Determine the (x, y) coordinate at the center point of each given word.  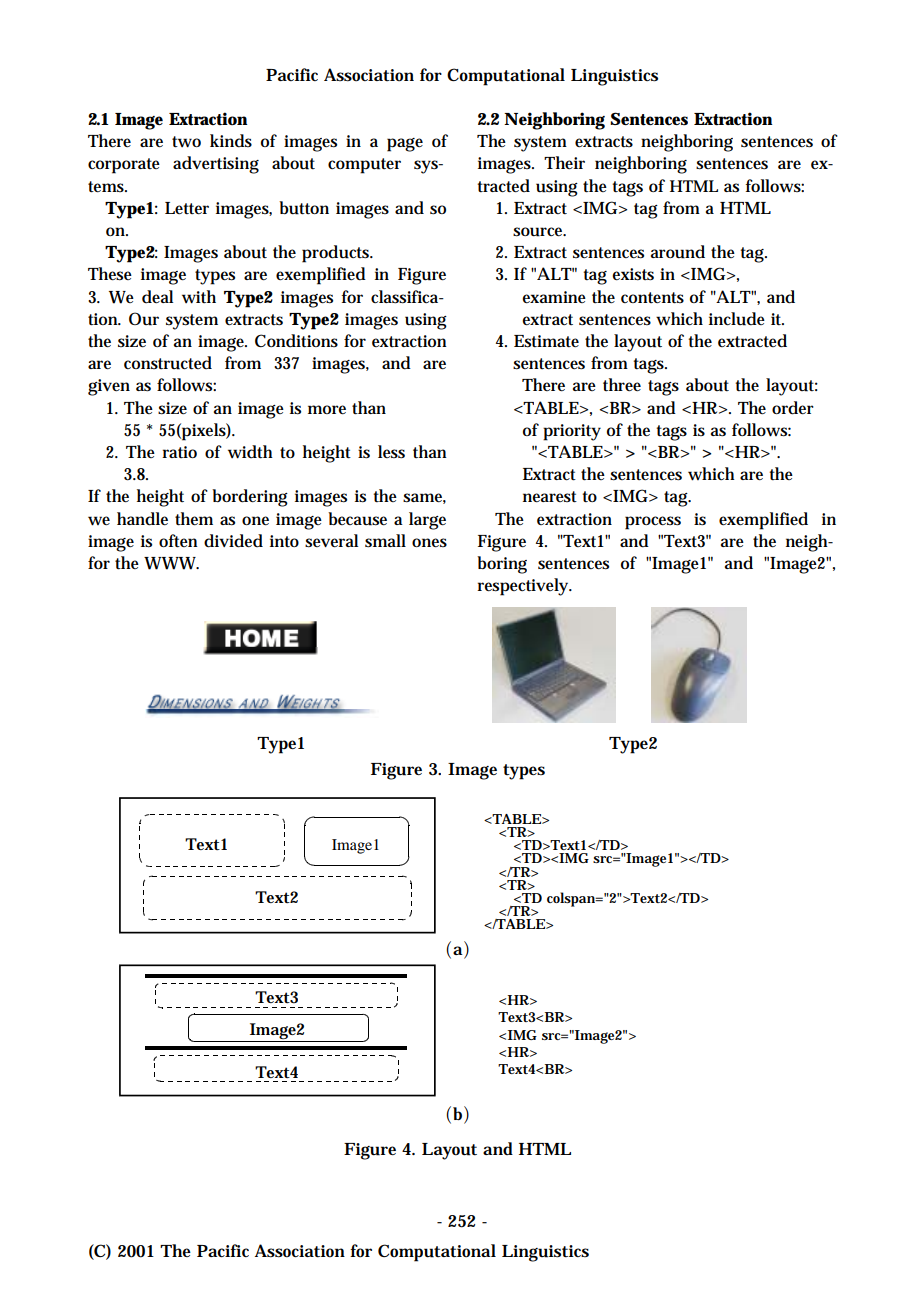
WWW (171, 563)
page (405, 145)
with (199, 297)
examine (554, 297)
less (391, 452)
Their (564, 162)
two (186, 142)
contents (652, 298)
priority (572, 432)
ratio (179, 452)
